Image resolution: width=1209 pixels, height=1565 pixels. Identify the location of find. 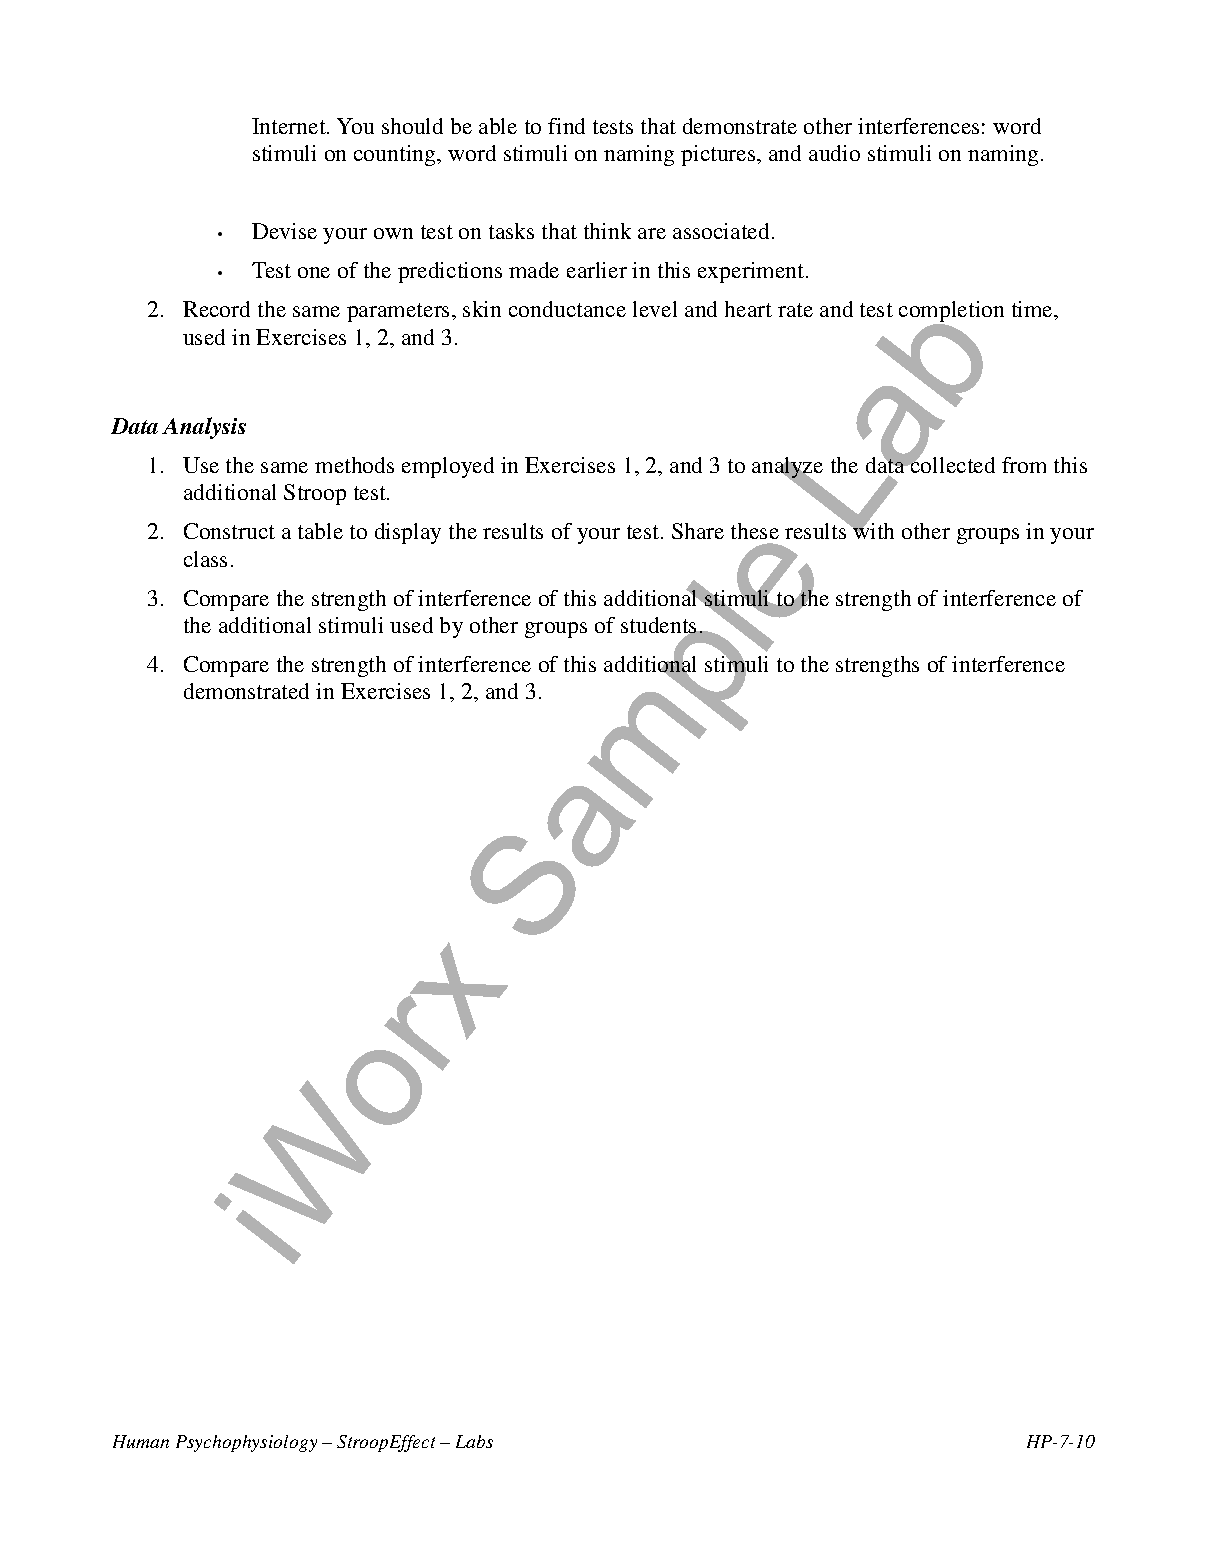
(566, 126).
